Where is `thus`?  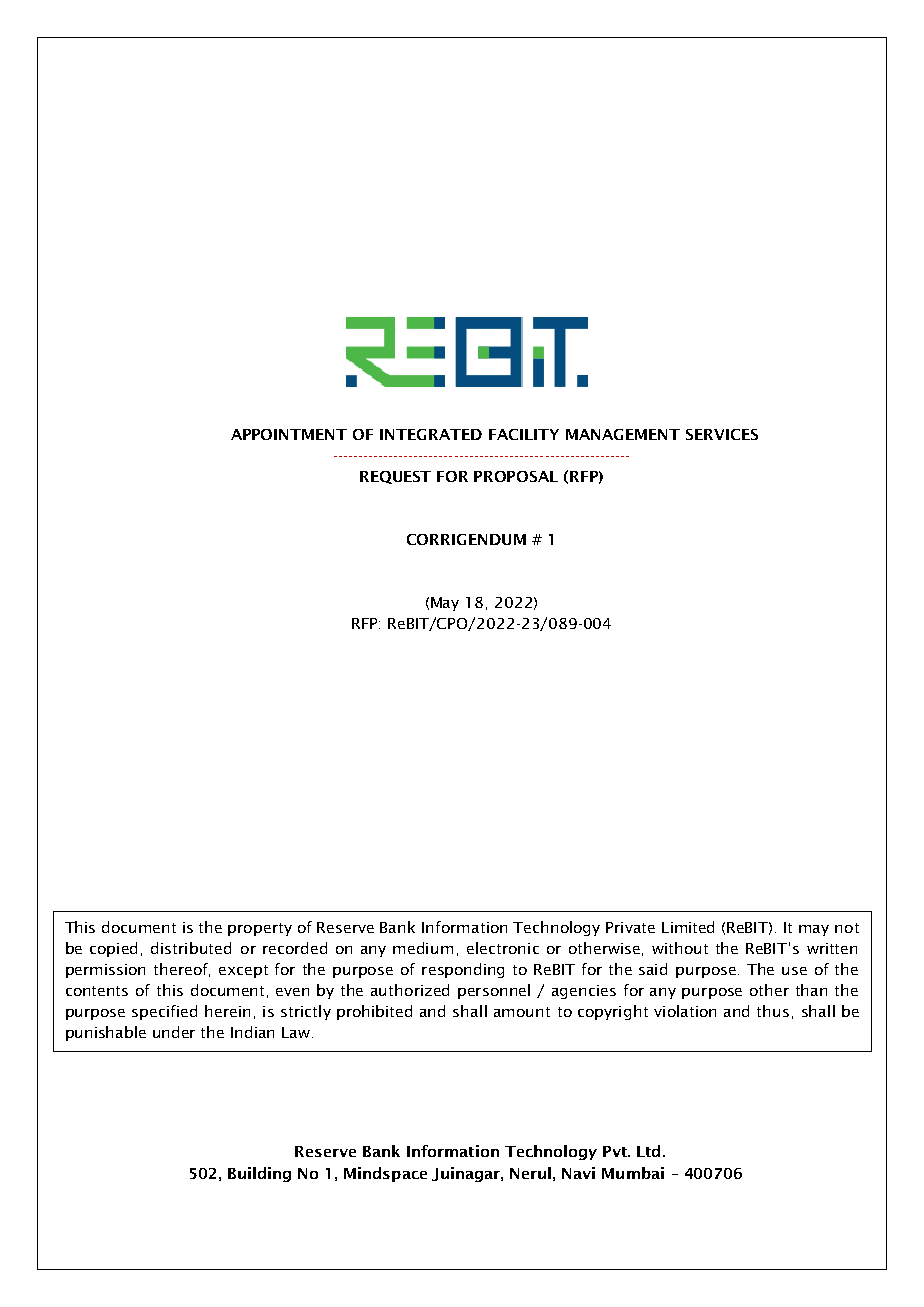
thus is located at coordinates (773, 1011).
